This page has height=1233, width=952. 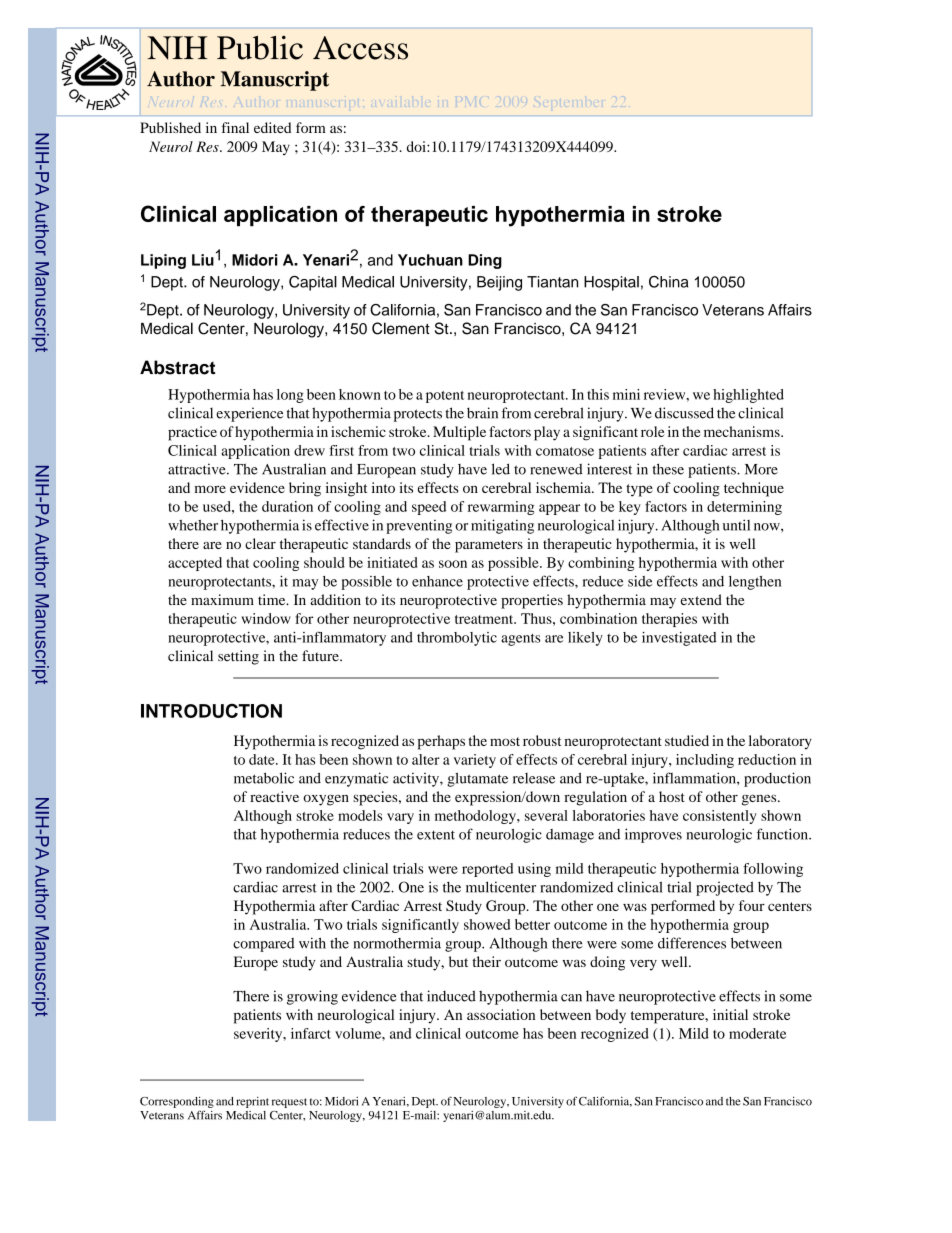 I want to click on thrombolytic, so click(x=457, y=639).
